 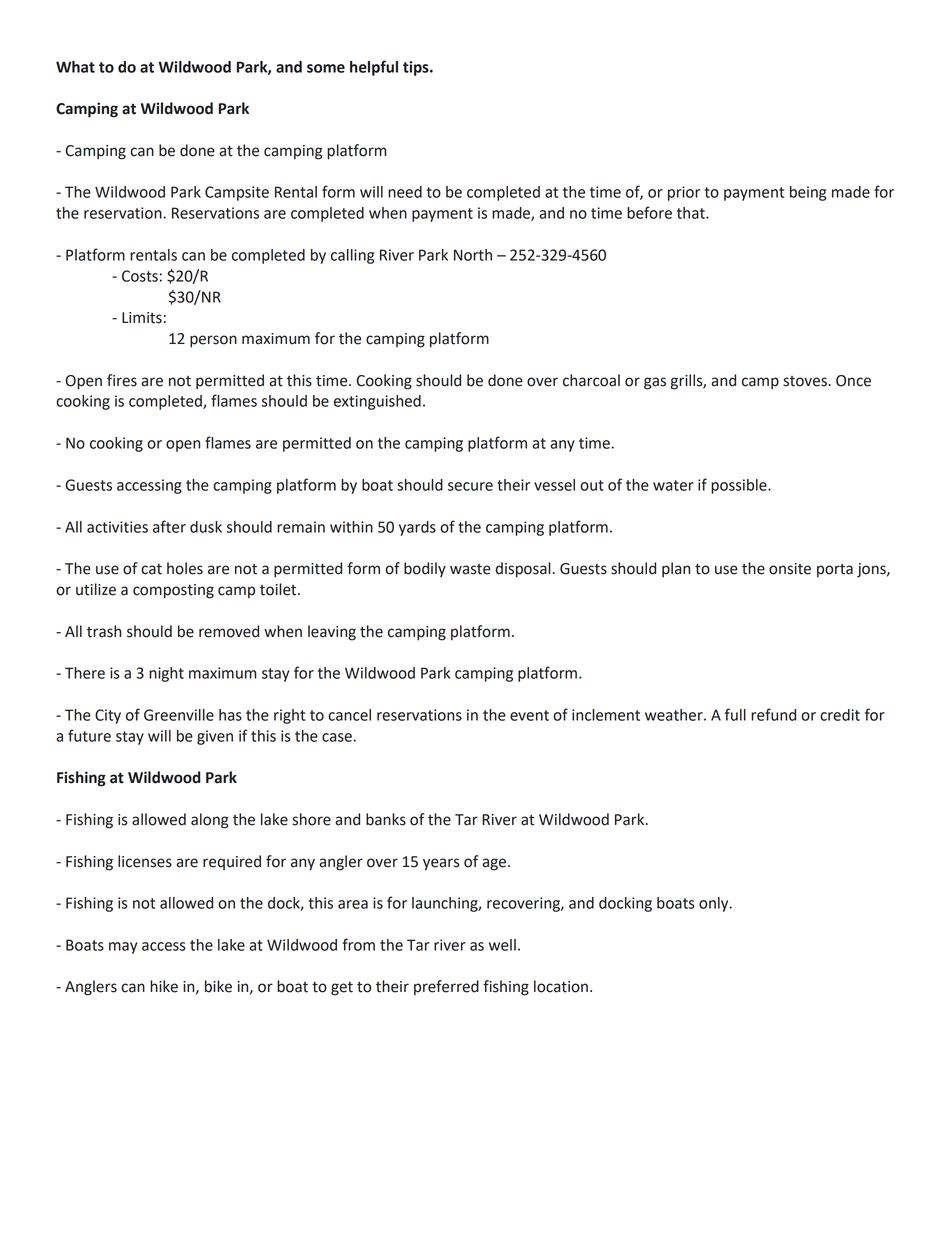 What do you see at coordinates (164, 986) in the page?
I see `hike` at bounding box center [164, 986].
